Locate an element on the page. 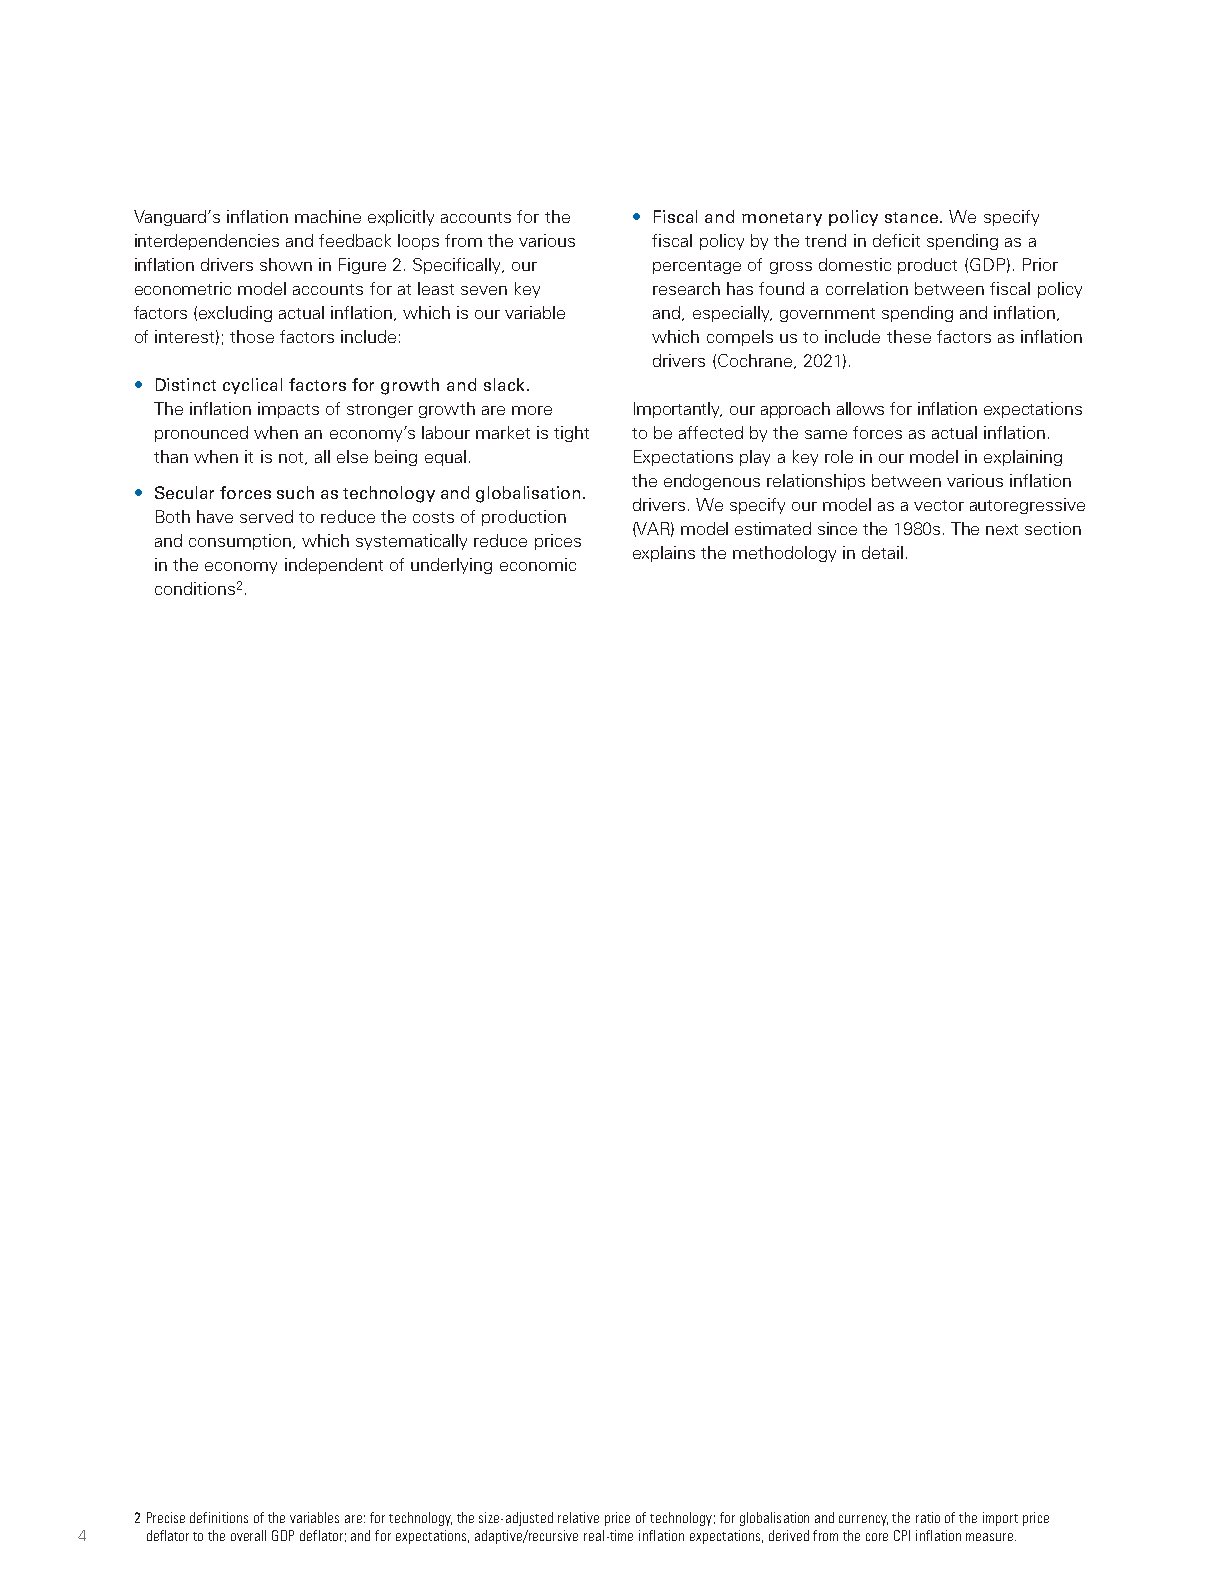 This image has height=1583, width=1223. detail is located at coordinates (882, 552).
